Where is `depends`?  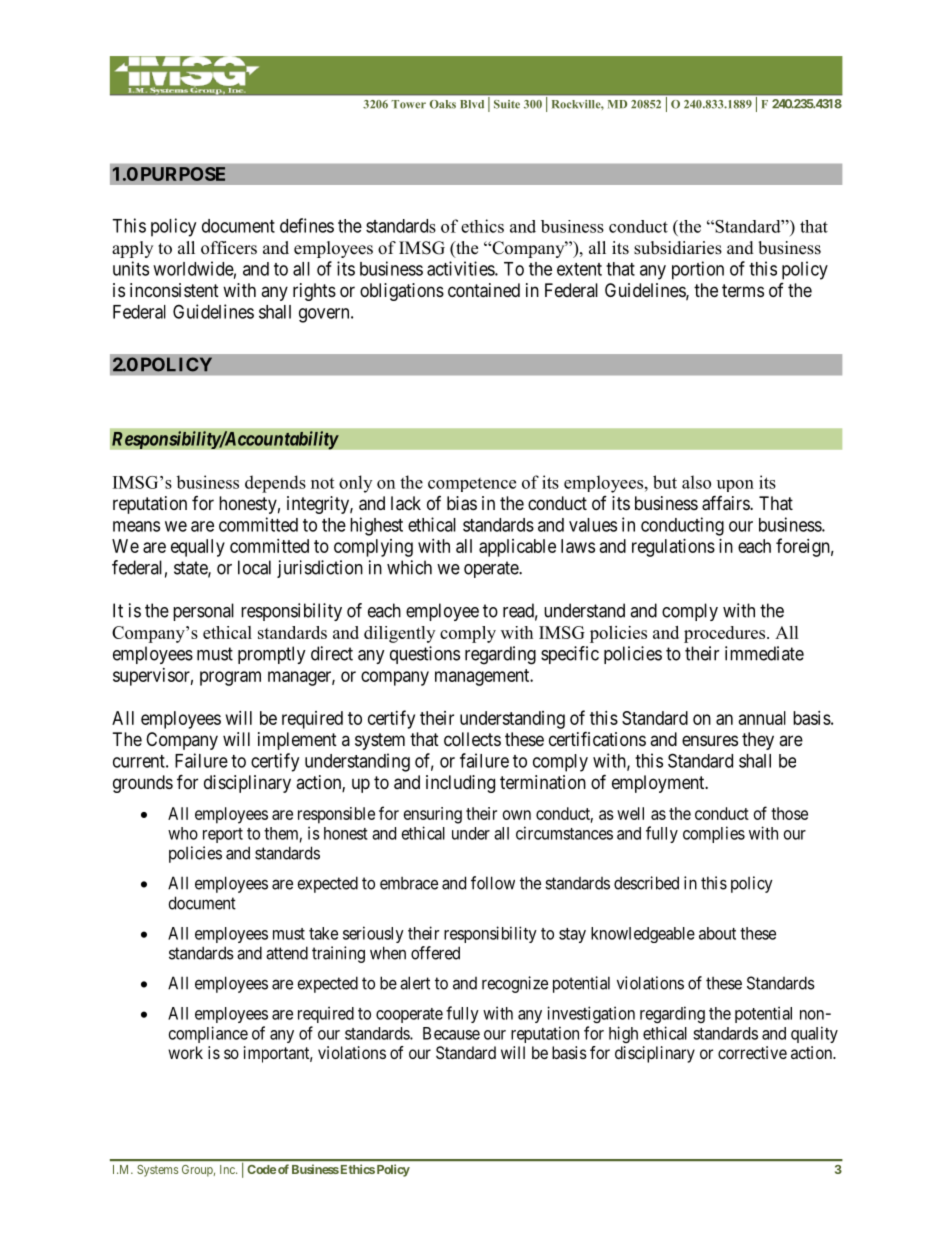 depends is located at coordinates (275, 484).
